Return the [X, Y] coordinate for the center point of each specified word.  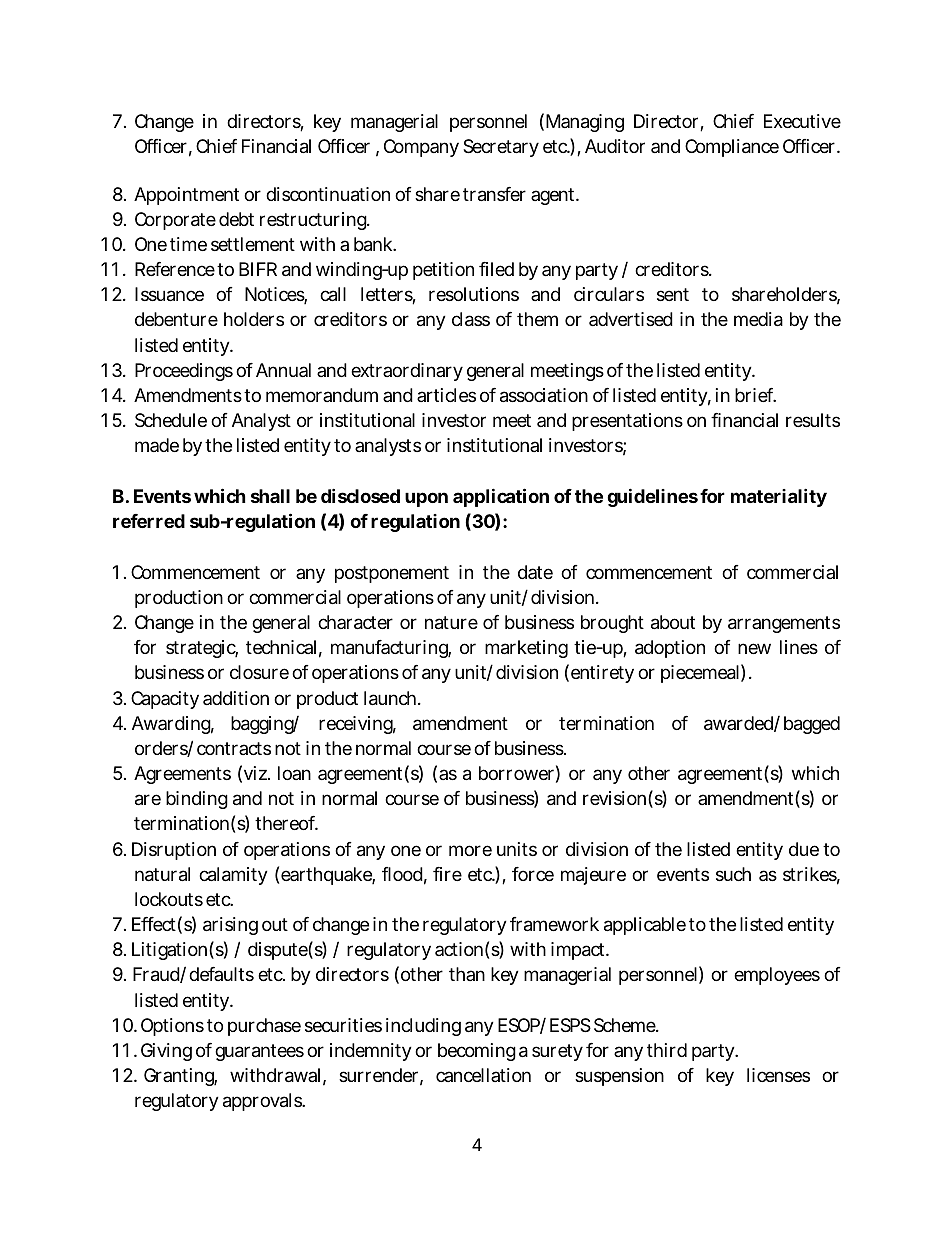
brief [755, 395]
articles [446, 395]
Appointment [186, 196]
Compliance [732, 148]
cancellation [483, 1075]
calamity [233, 876]
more [470, 850]
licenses [778, 1075]
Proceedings [184, 372]
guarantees [259, 1052]
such [733, 874]
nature [451, 623]
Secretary [501, 148]
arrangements [784, 624]
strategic [202, 649]
